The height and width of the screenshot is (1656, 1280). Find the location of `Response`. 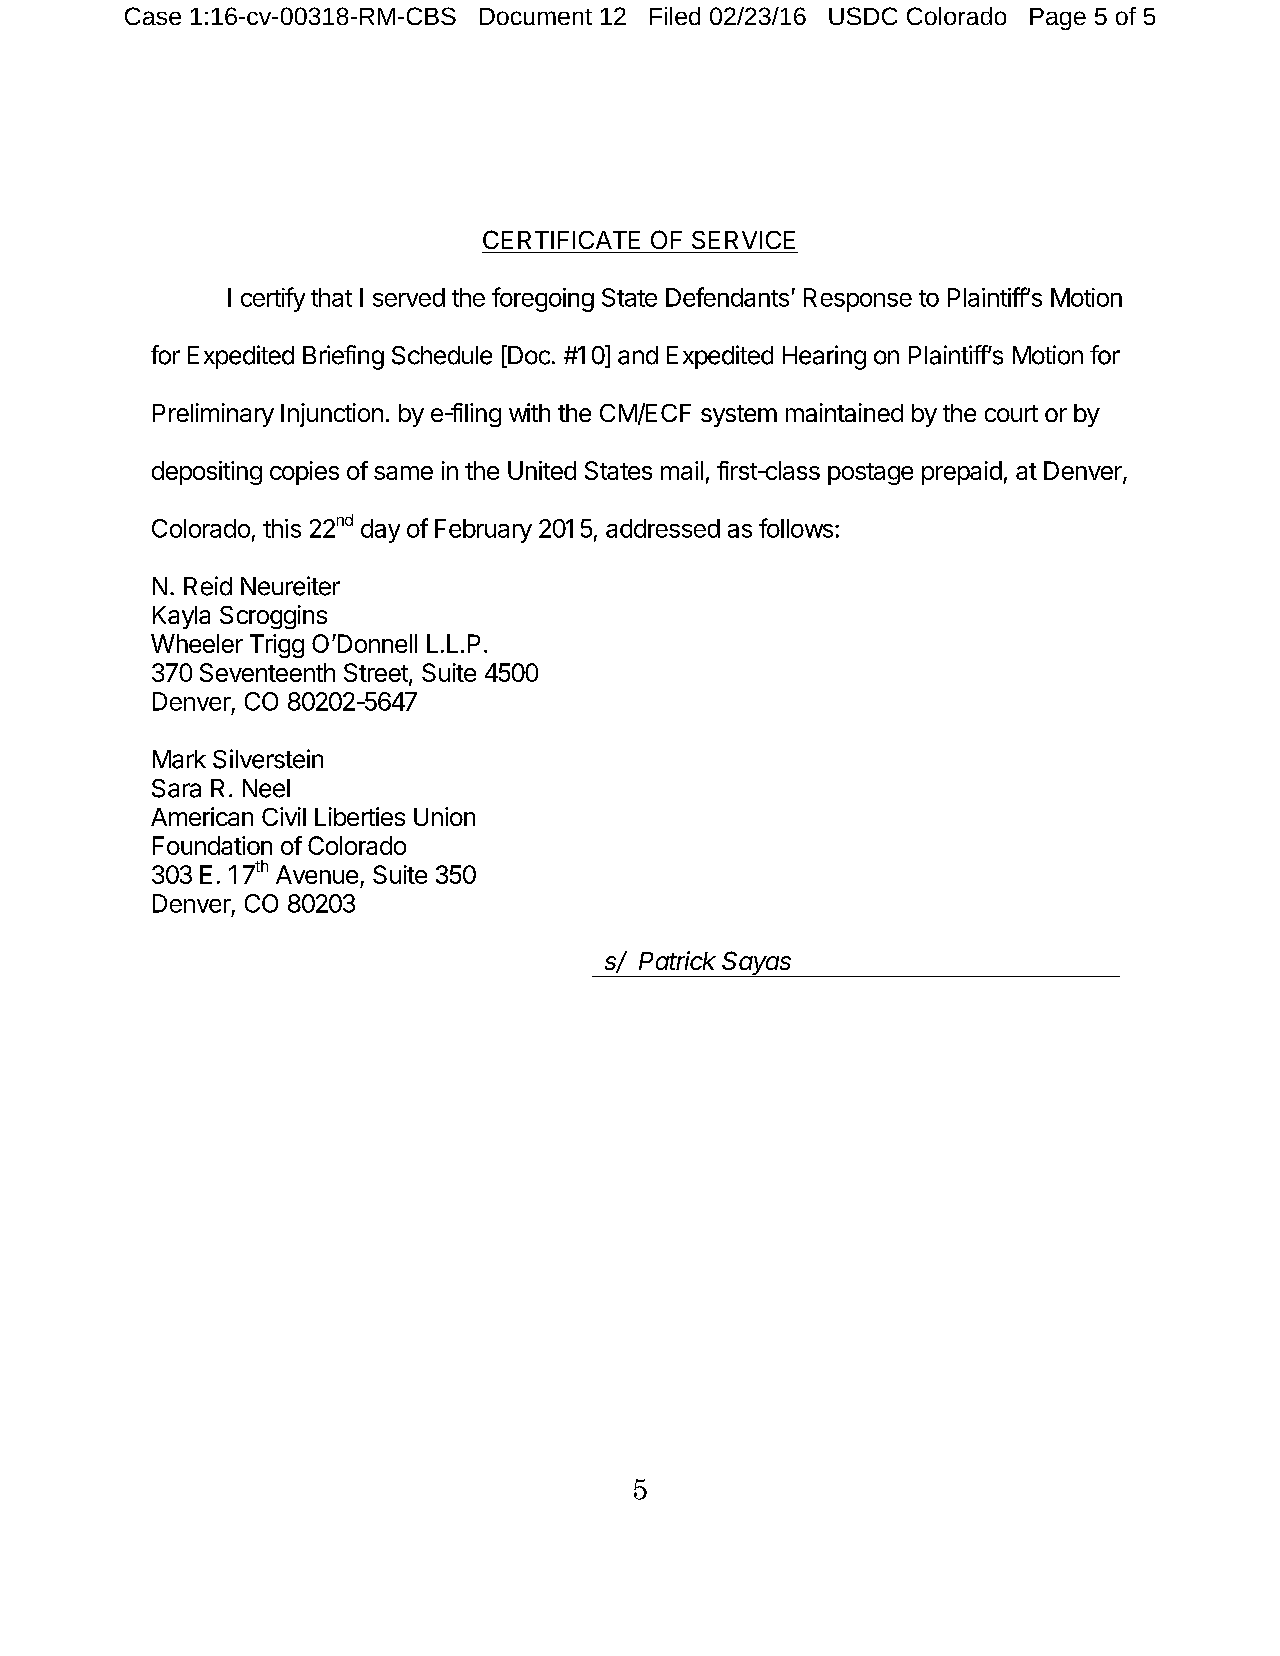

Response is located at coordinates (858, 300).
